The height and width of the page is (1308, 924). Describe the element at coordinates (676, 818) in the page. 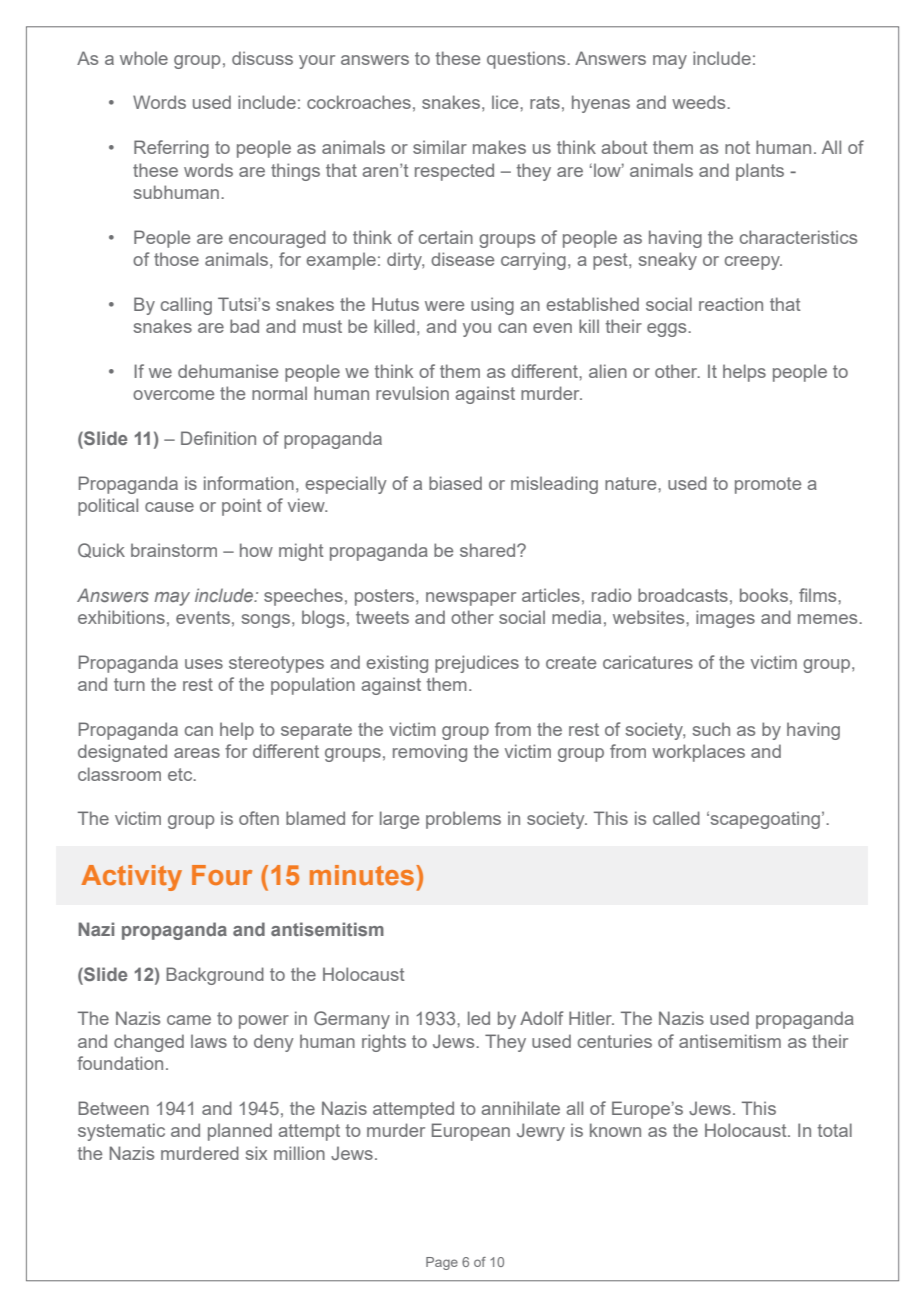

I see `called` at that location.
